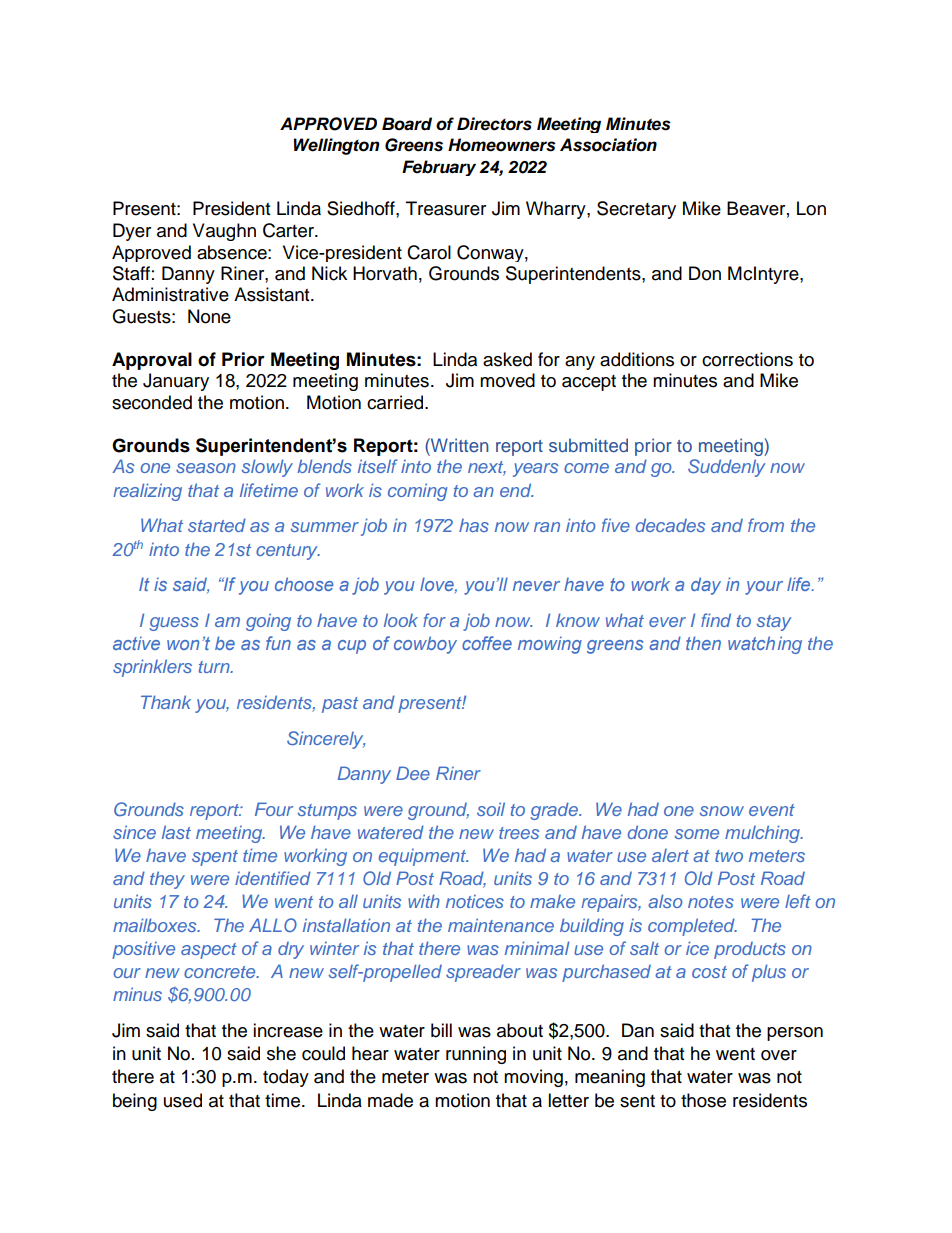  Describe the element at coordinates (716, 620) in the screenshot. I see `find` at that location.
